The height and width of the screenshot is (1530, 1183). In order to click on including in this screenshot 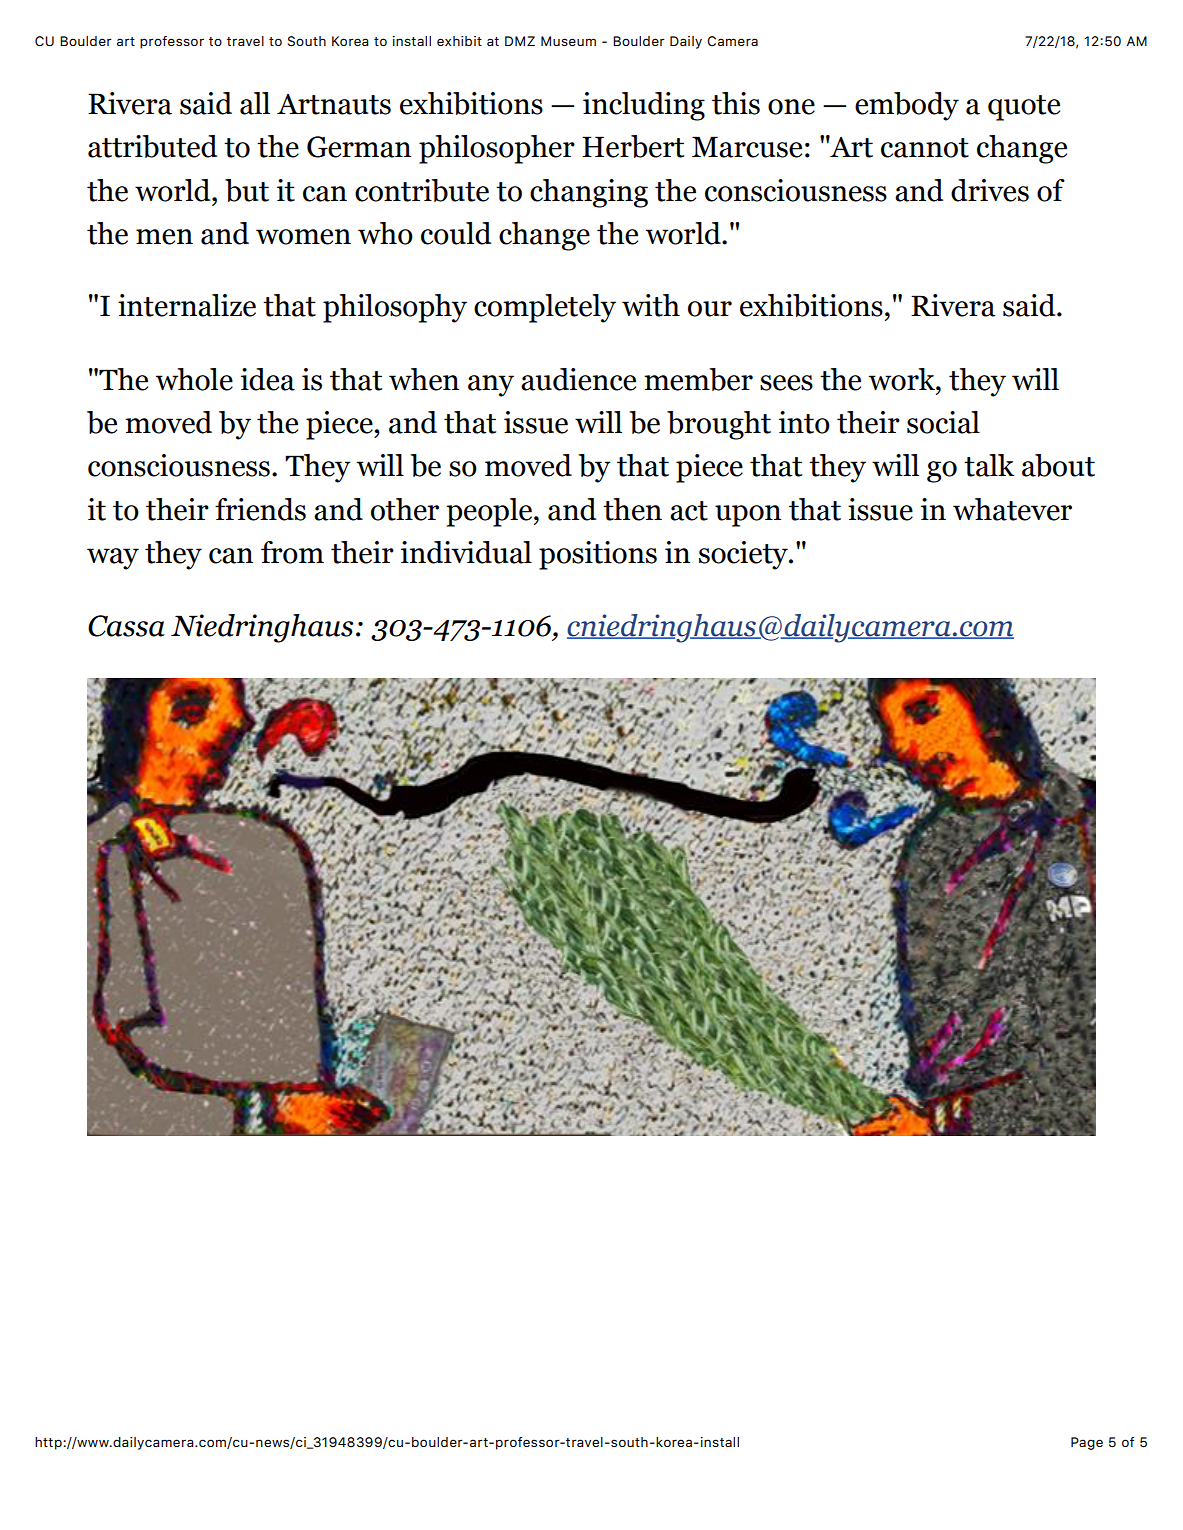, I will do `click(644, 106)`.
